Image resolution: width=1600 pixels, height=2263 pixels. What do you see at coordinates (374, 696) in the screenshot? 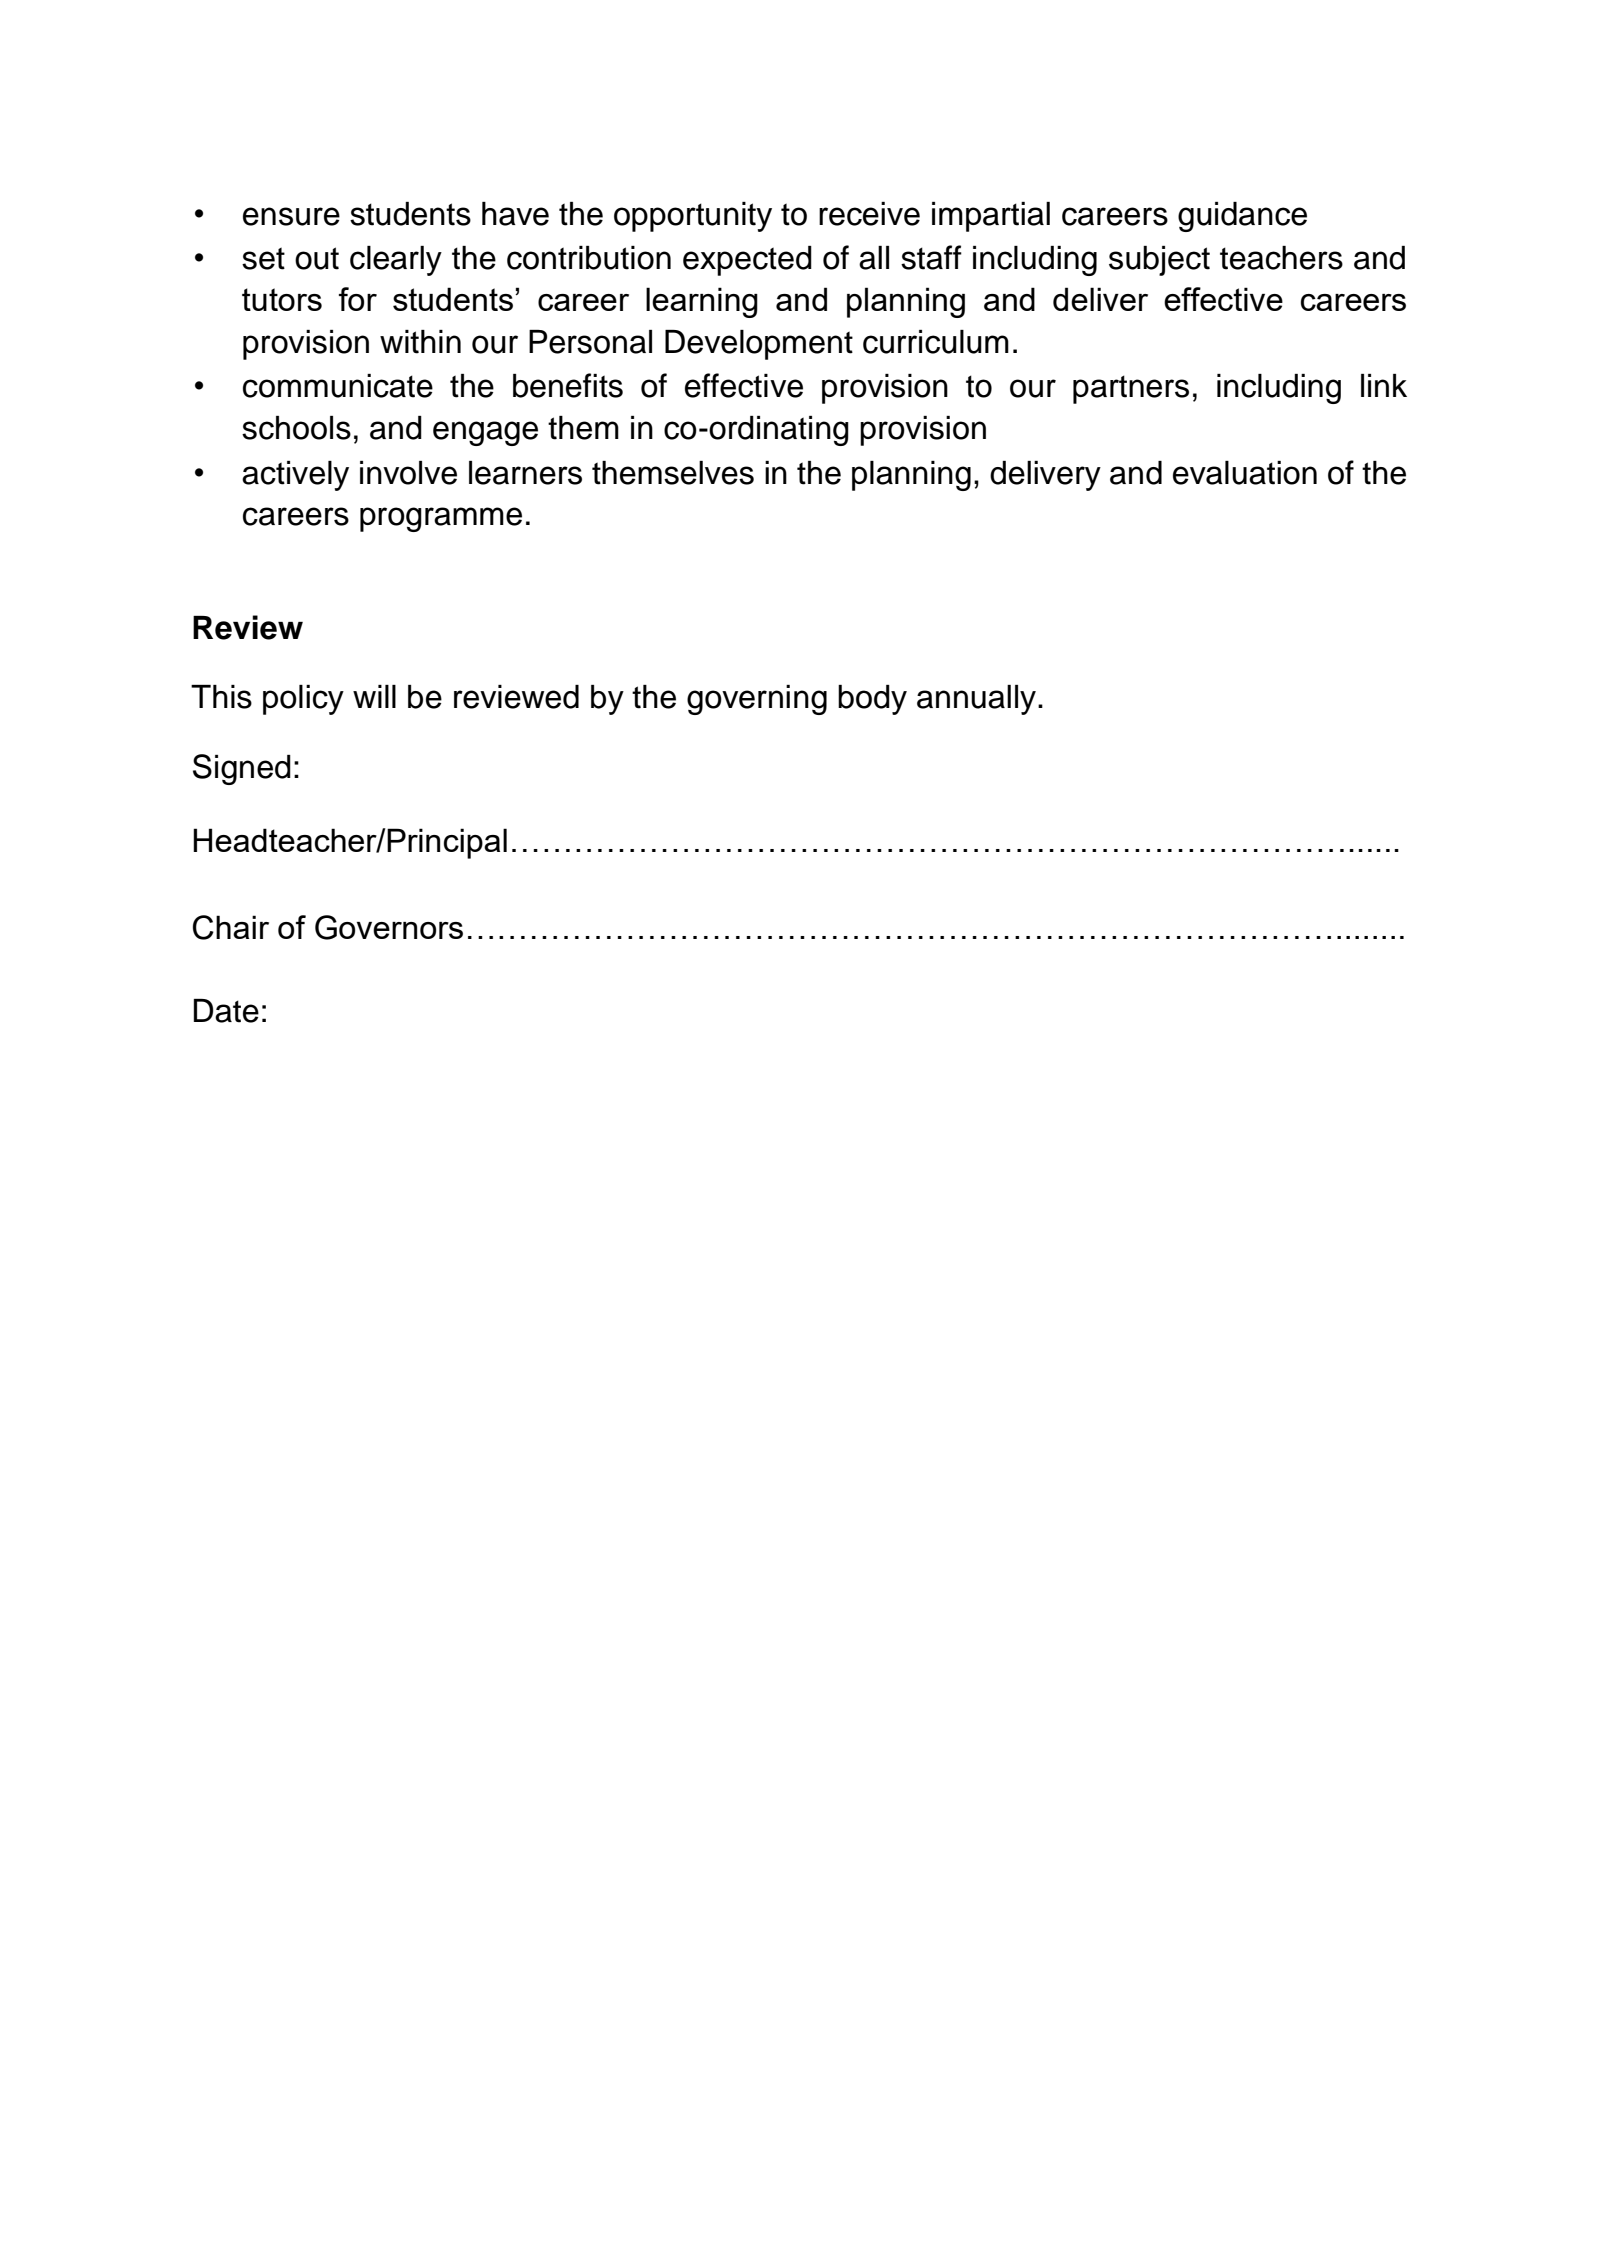
I see `will` at bounding box center [374, 696].
